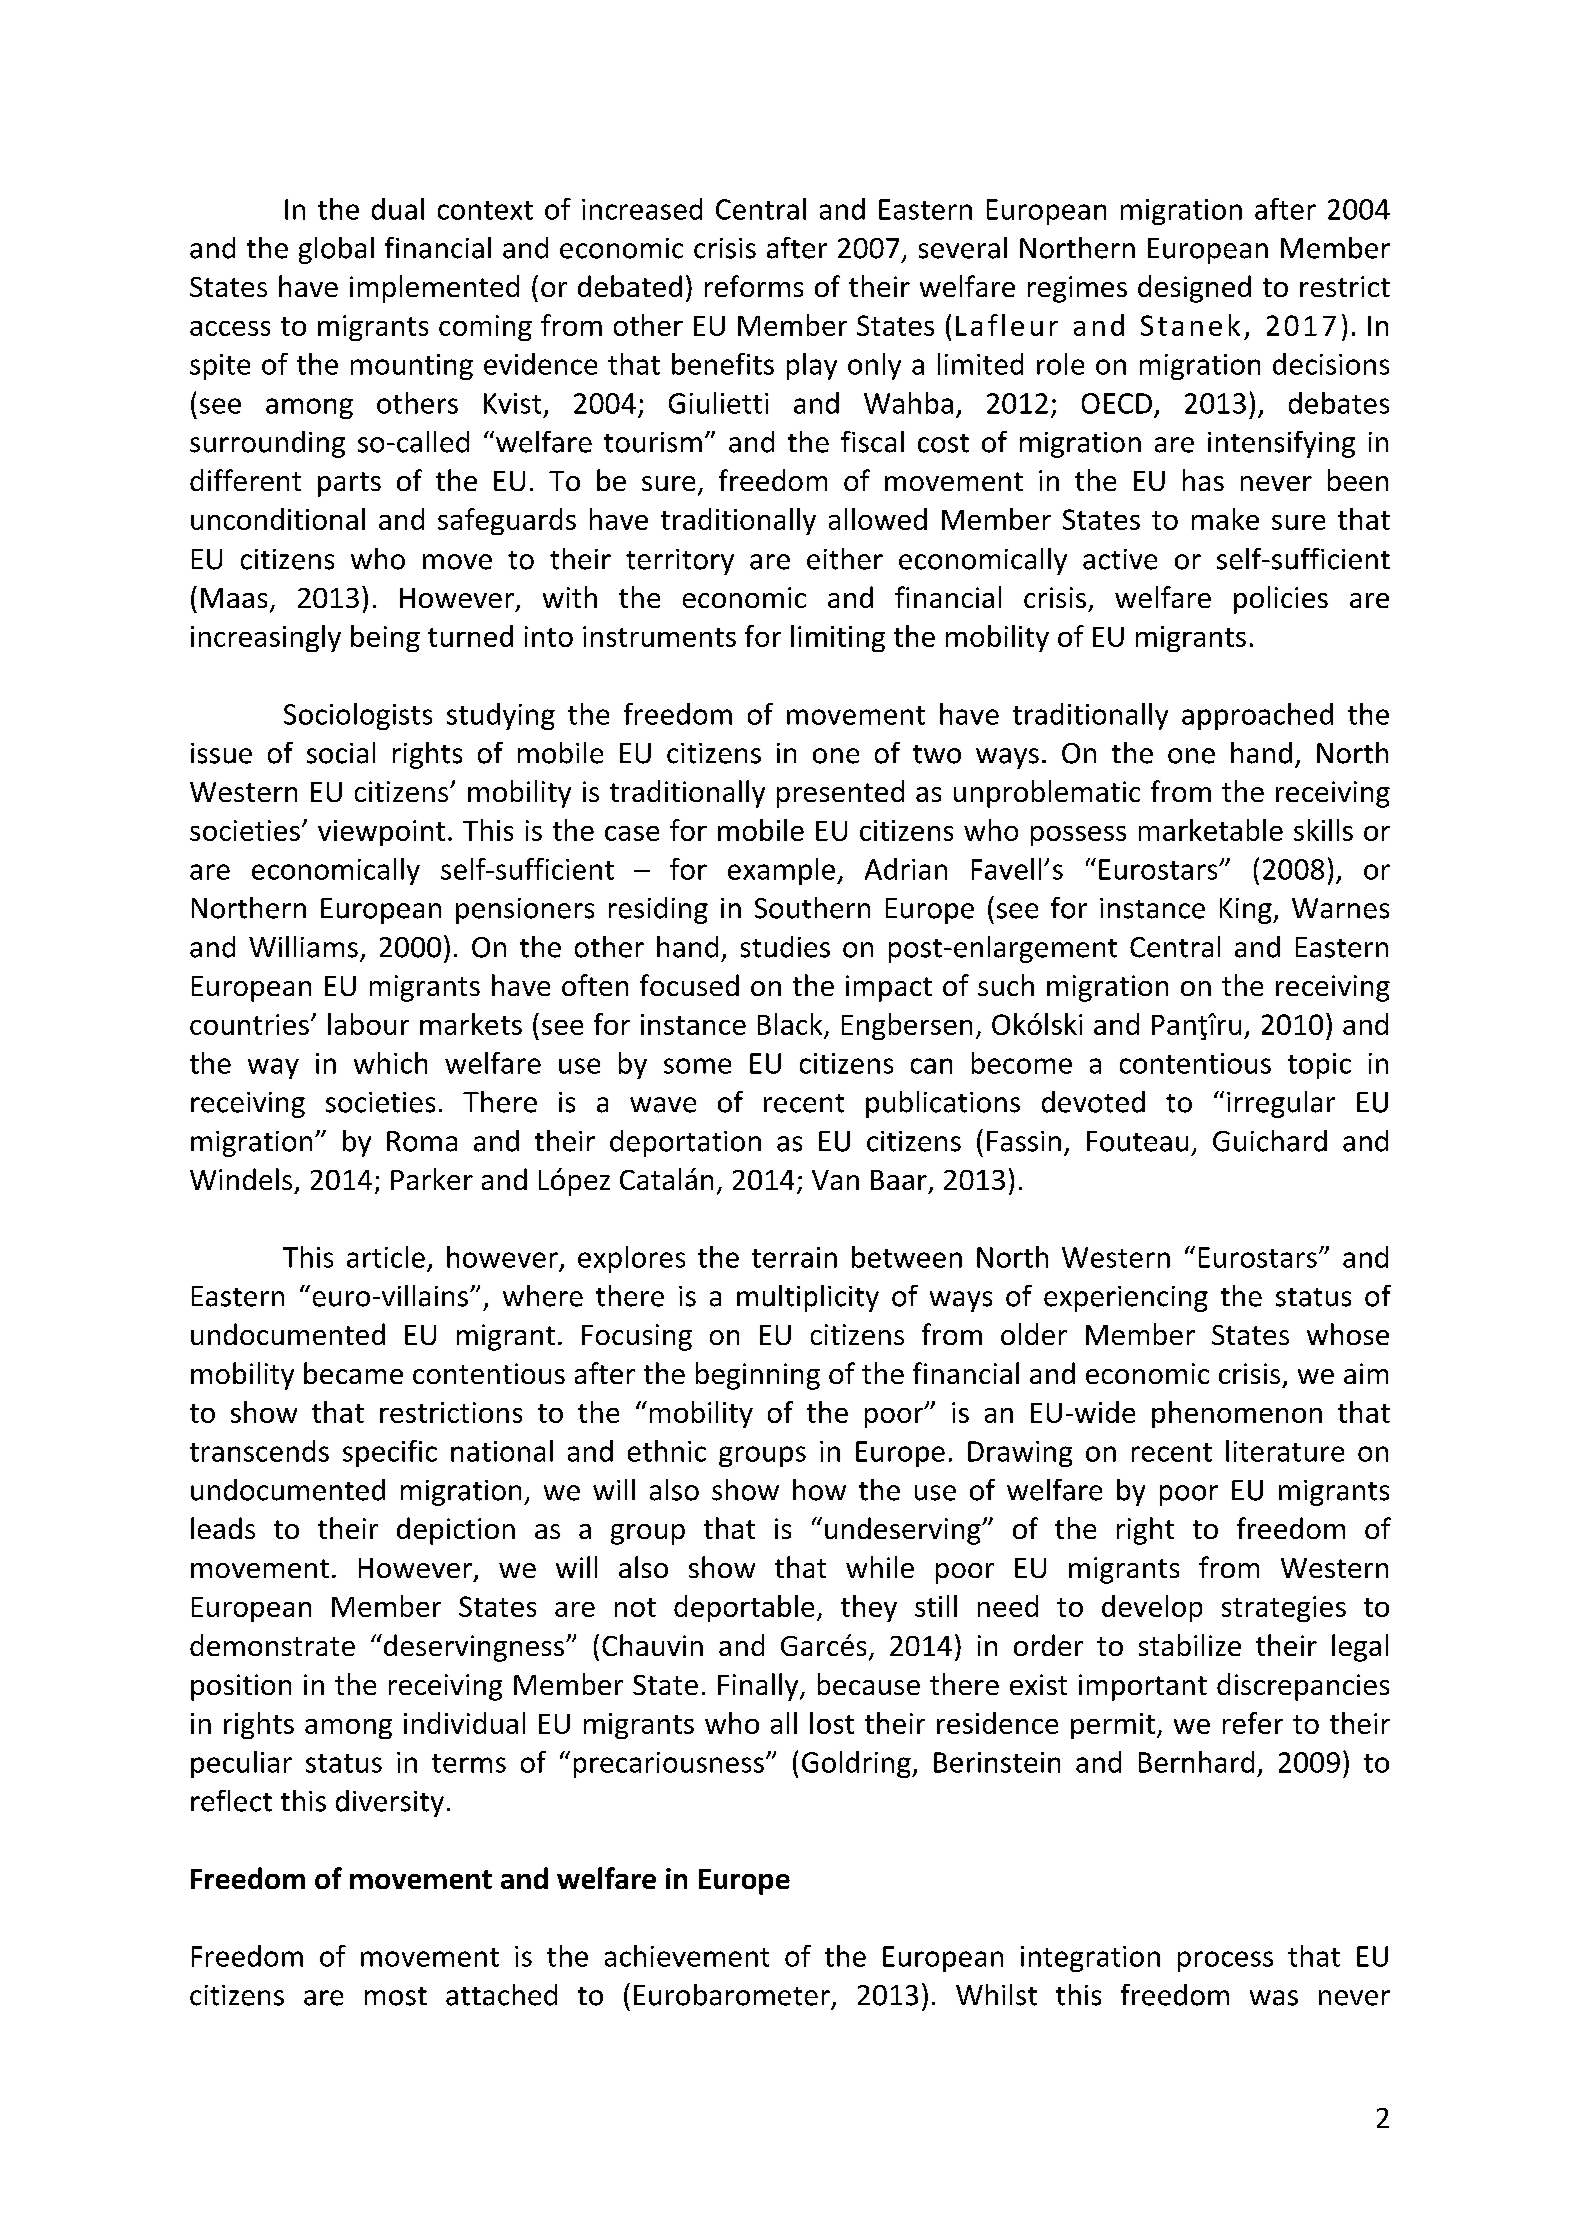 The height and width of the screenshot is (2231, 1578). Describe the element at coordinates (790, 1024) in the screenshot. I see `Black` at that location.
